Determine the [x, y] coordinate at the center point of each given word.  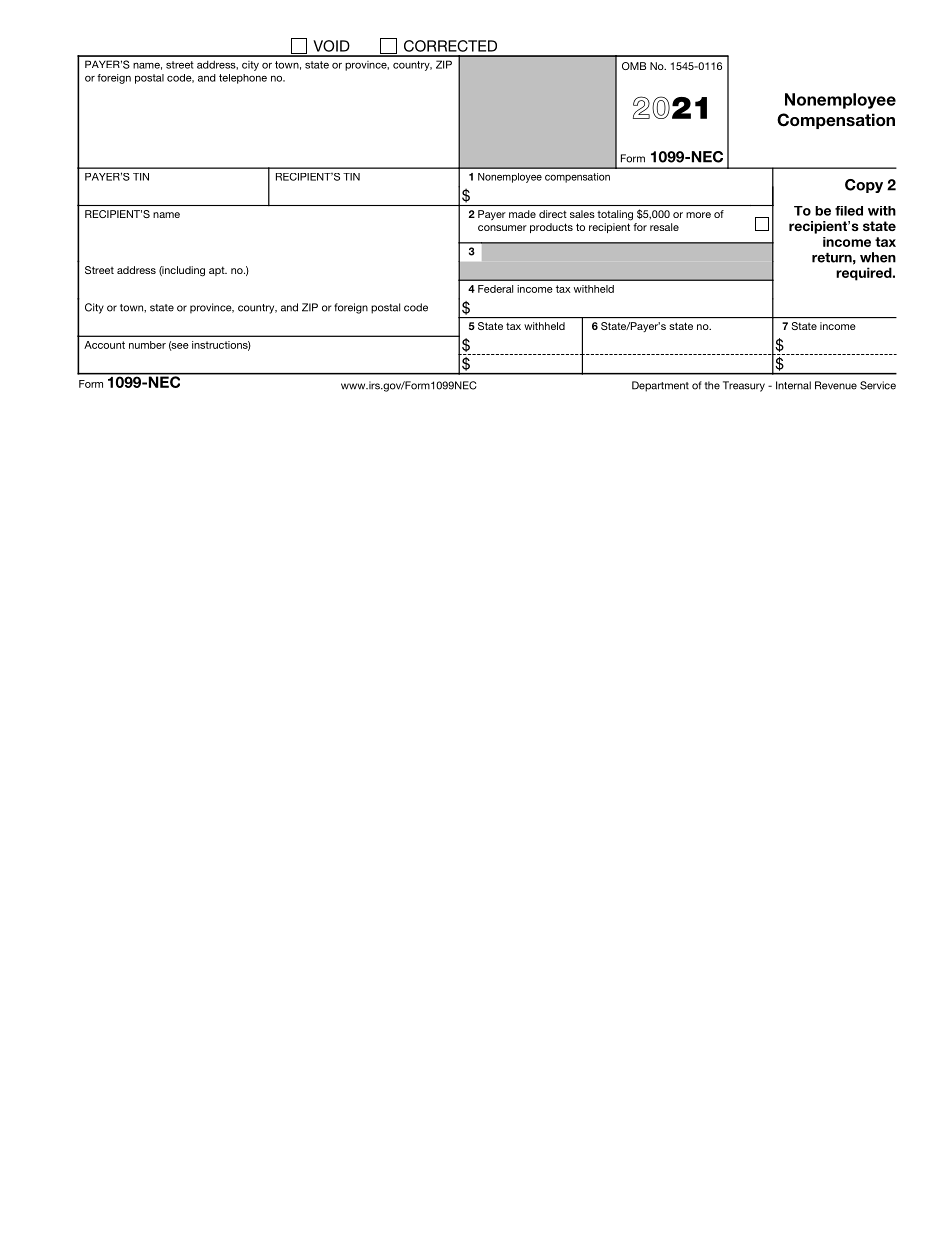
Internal [793, 385]
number [147, 345]
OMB [634, 66]
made [522, 214]
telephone [243, 79]
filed [849, 211]
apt [218, 271]
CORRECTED [450, 46]
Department [660, 386]
